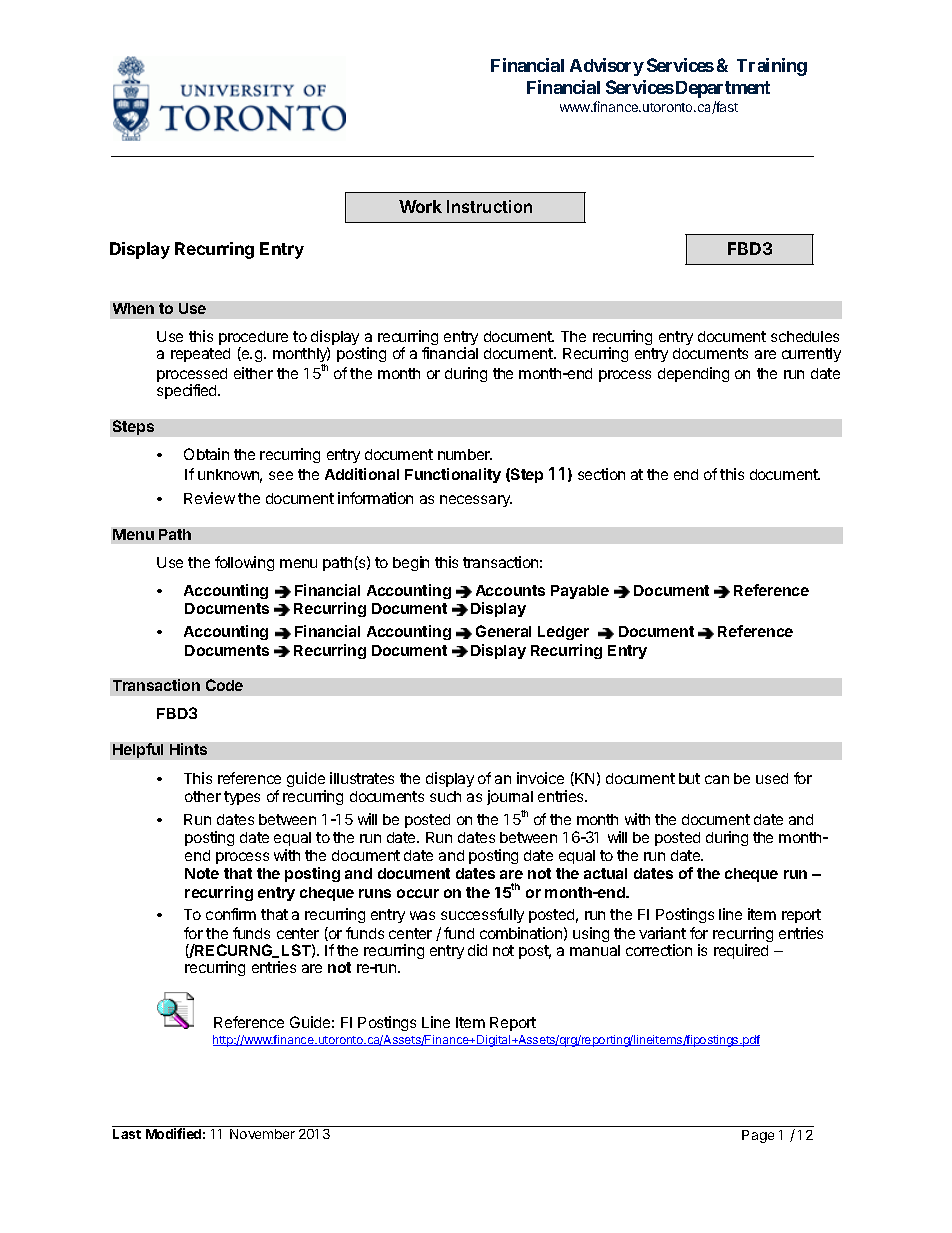 This image has width=952, height=1233. What do you see at coordinates (721, 89) in the image?
I see `Department` at bounding box center [721, 89].
